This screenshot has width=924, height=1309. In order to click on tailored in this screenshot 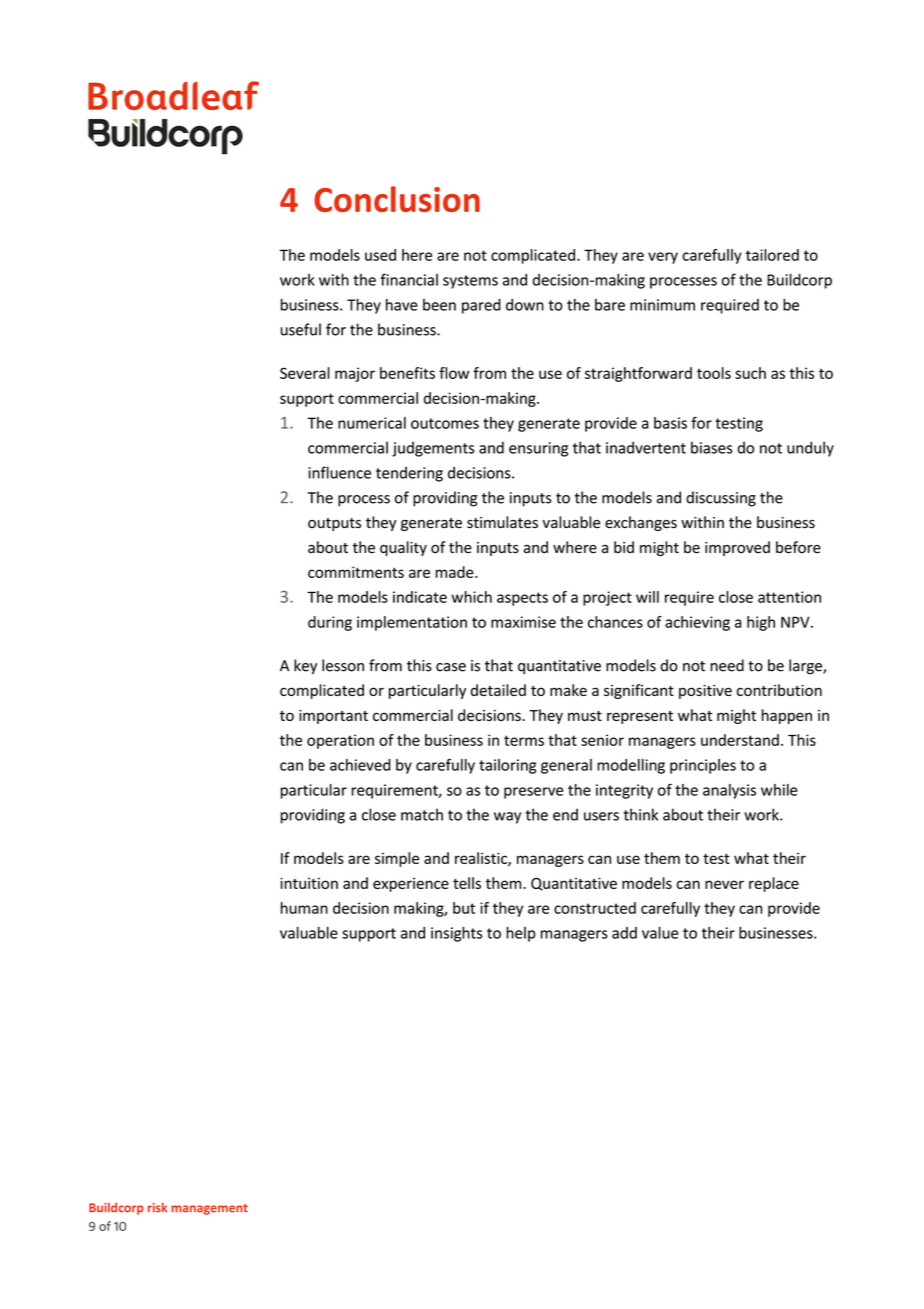, I will do `click(772, 255)`.
